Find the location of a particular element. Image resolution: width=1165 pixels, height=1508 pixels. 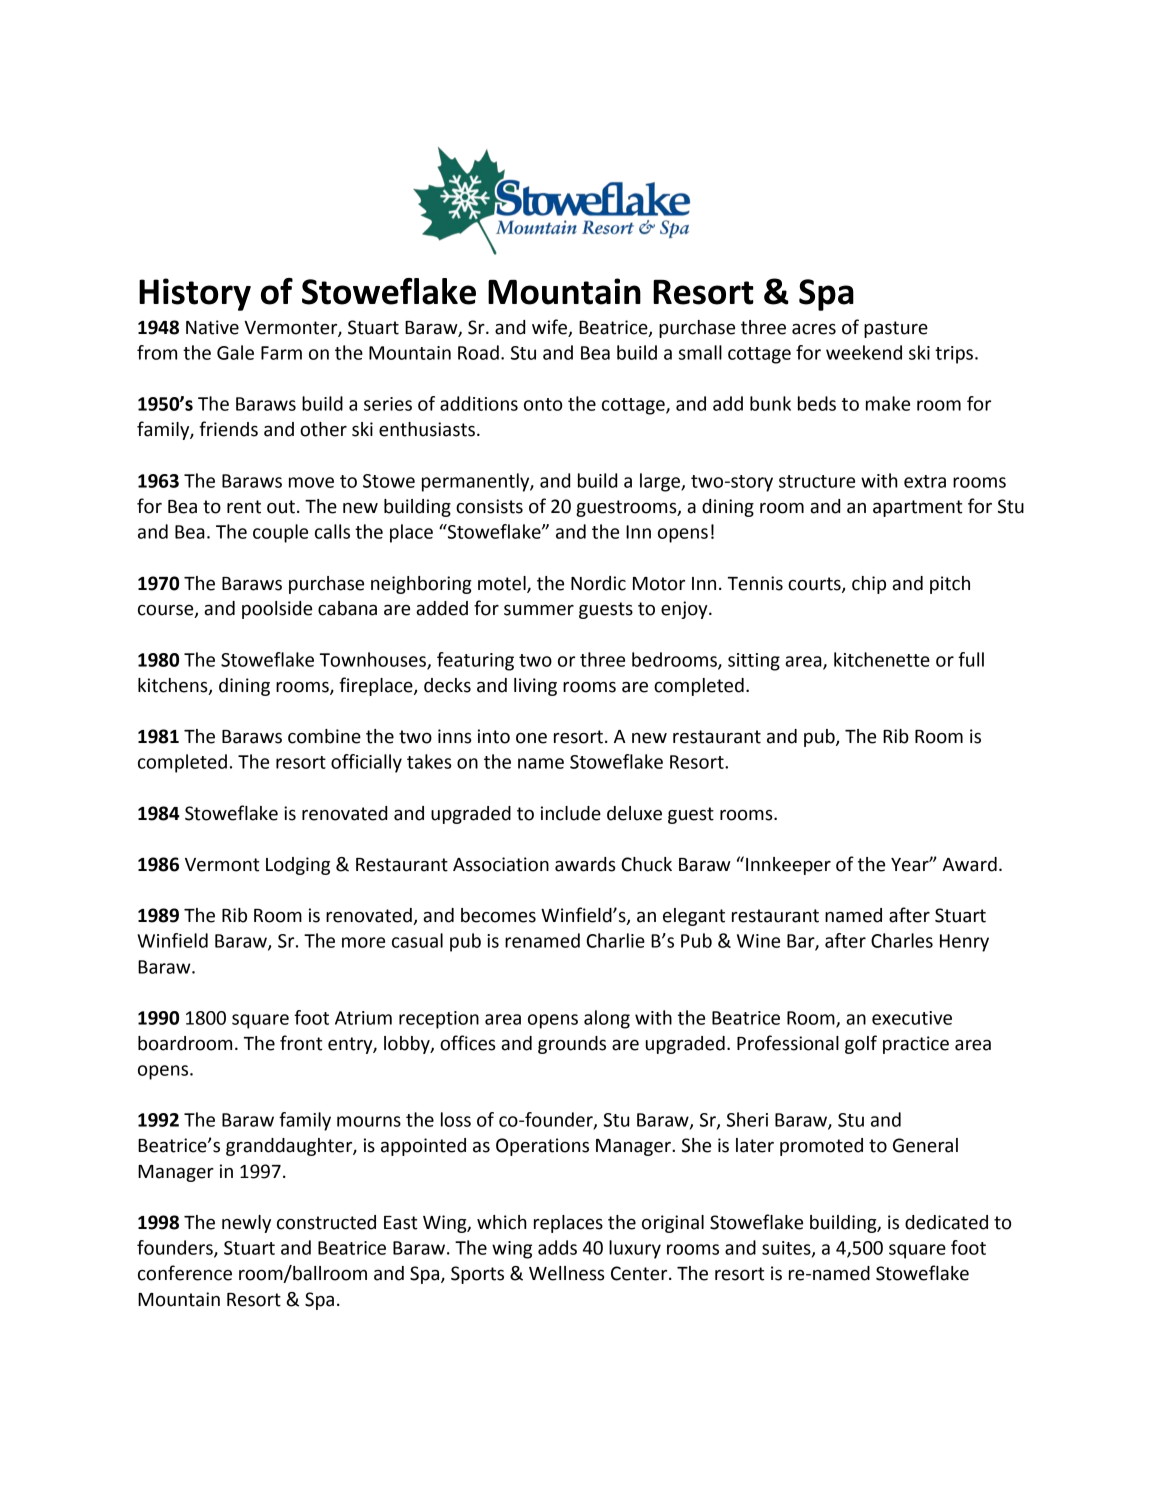

newly is located at coordinates (246, 1224).
